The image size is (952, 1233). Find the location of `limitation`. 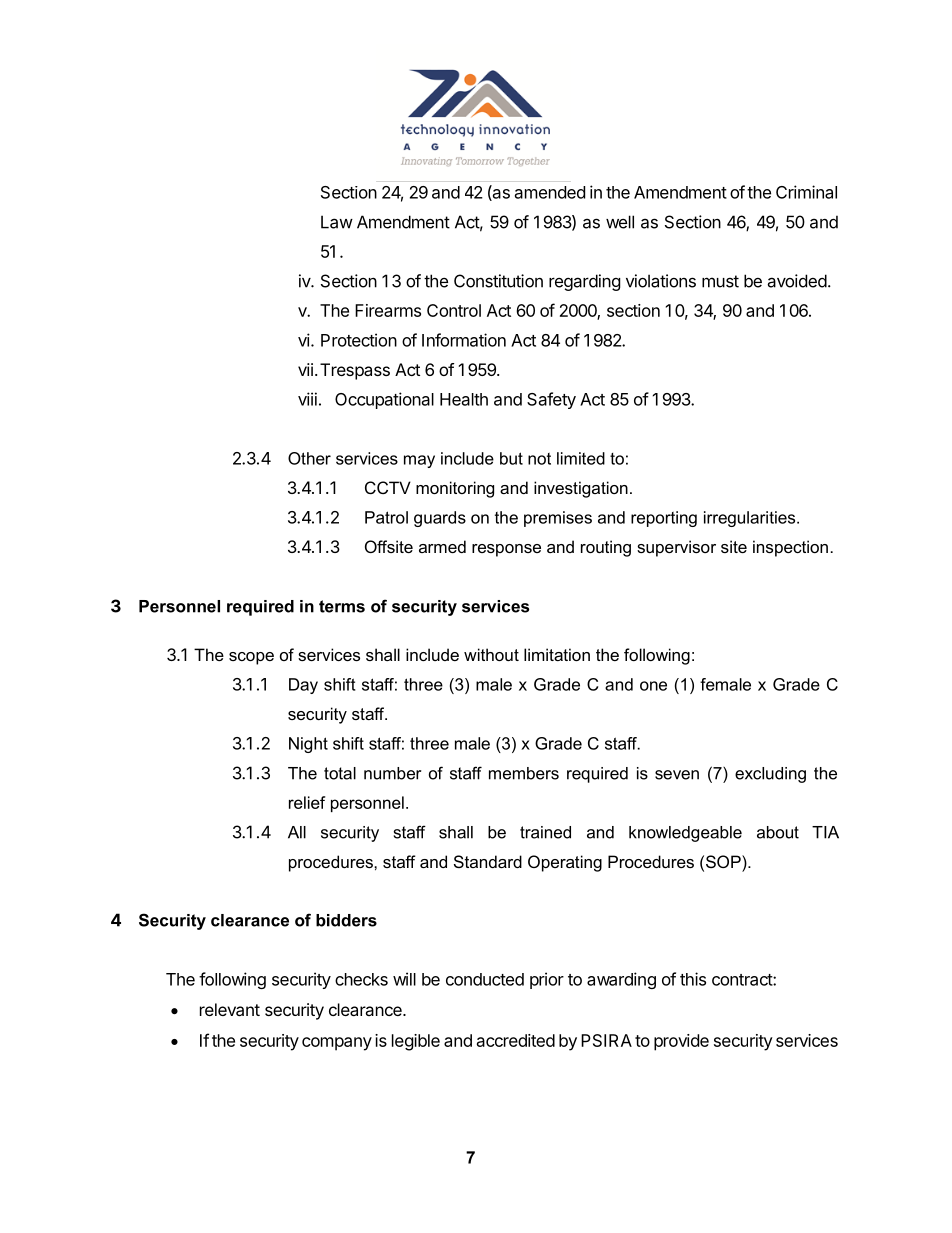

limitation is located at coordinates (557, 654).
